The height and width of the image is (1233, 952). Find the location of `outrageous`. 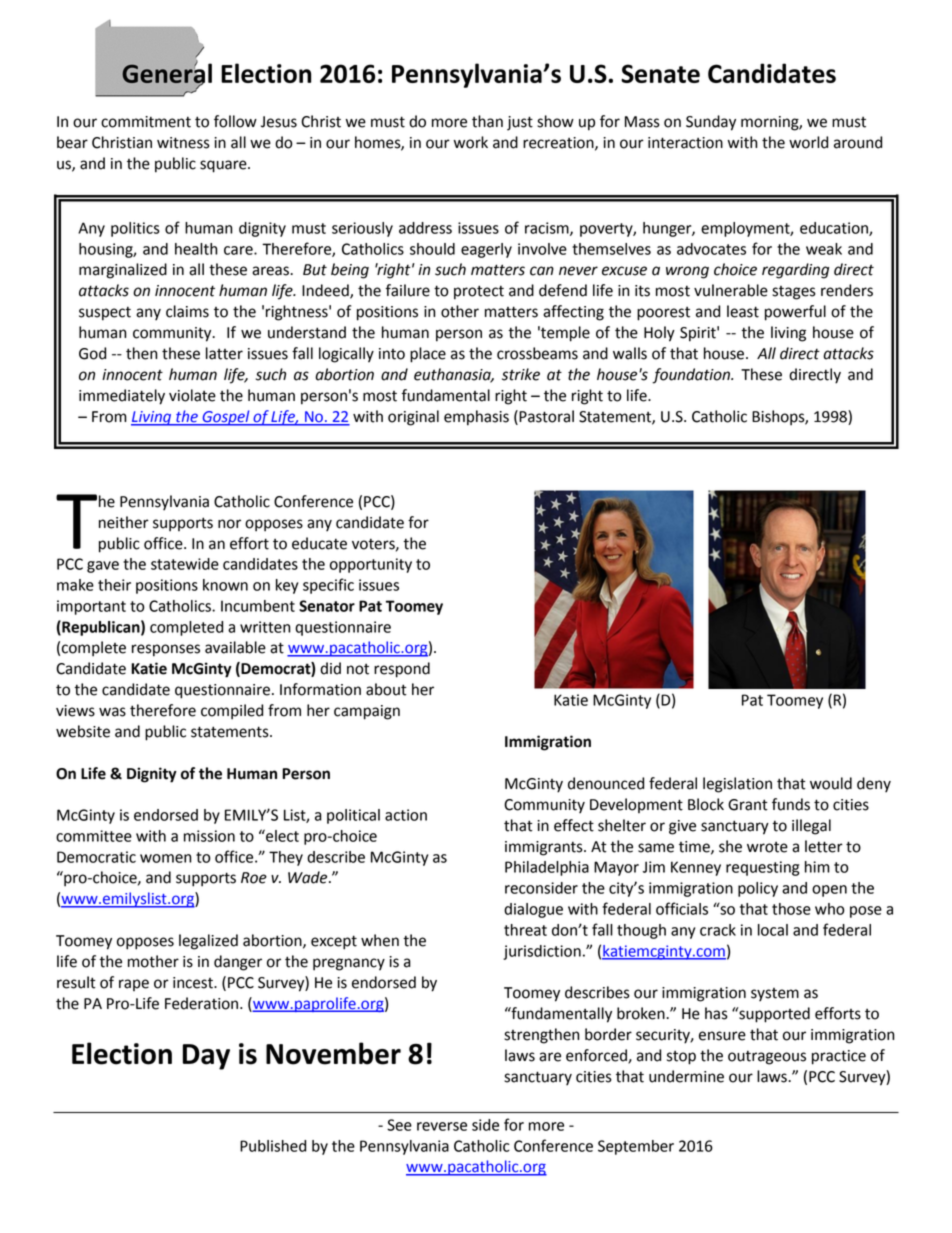

outrageous is located at coordinates (767, 1057).
